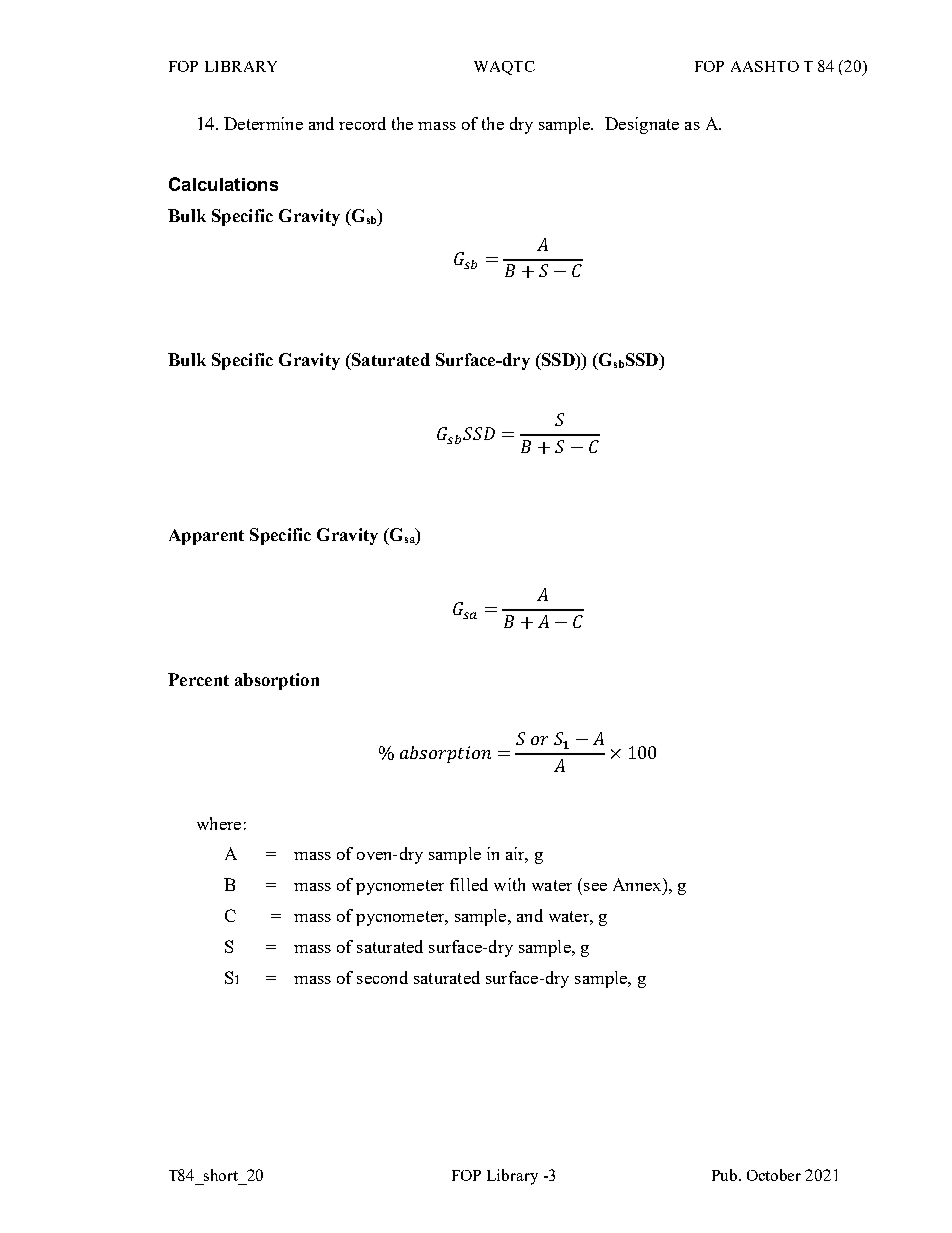  What do you see at coordinates (219, 823) in the screenshot?
I see `where` at bounding box center [219, 823].
